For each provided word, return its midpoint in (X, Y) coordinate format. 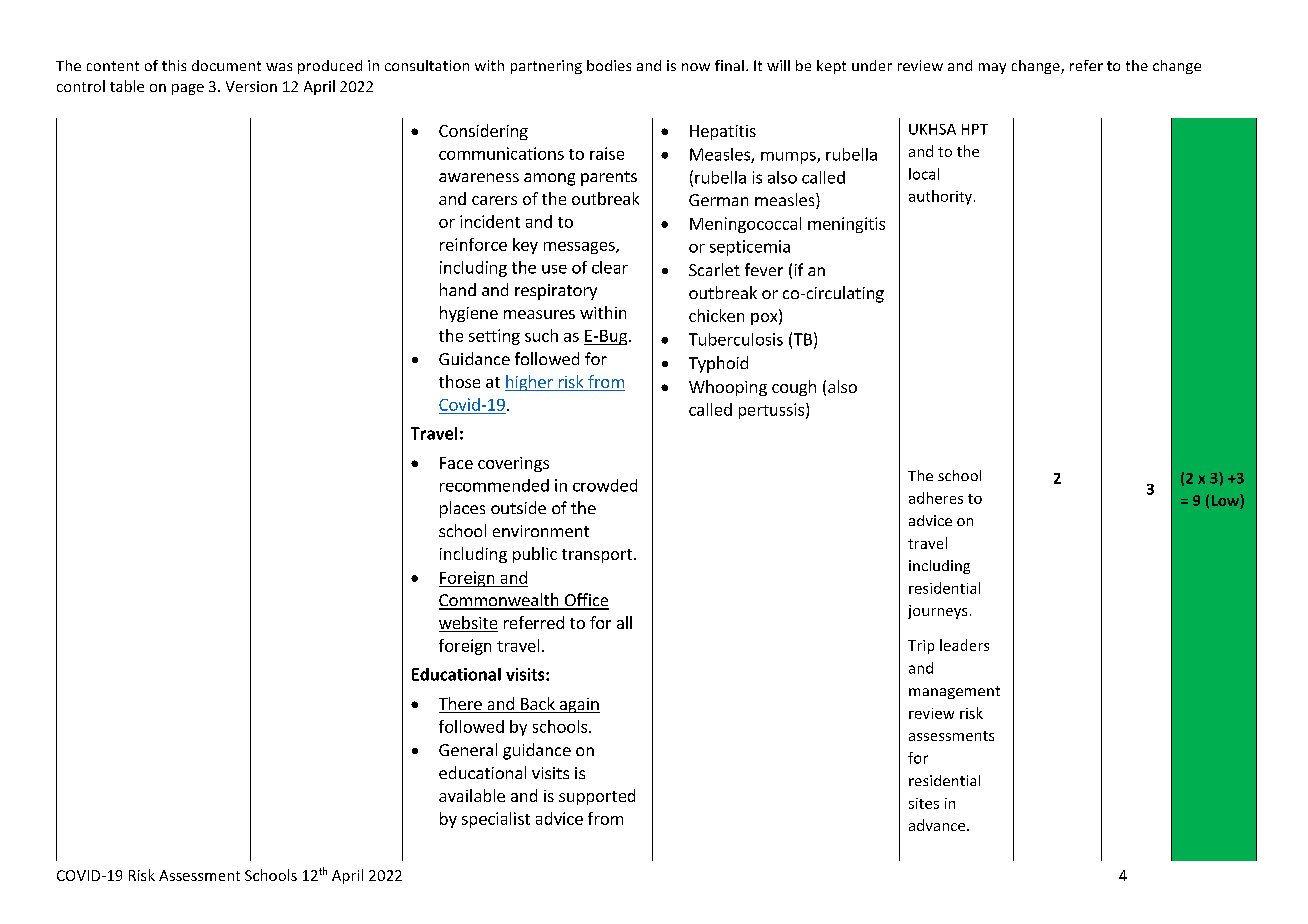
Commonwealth (500, 601)
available (472, 795)
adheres (936, 498)
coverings (513, 464)
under (872, 65)
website (468, 624)
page (188, 89)
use (554, 269)
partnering (546, 67)
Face (456, 463)
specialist (496, 820)
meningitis (846, 225)
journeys (937, 612)
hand (458, 289)
